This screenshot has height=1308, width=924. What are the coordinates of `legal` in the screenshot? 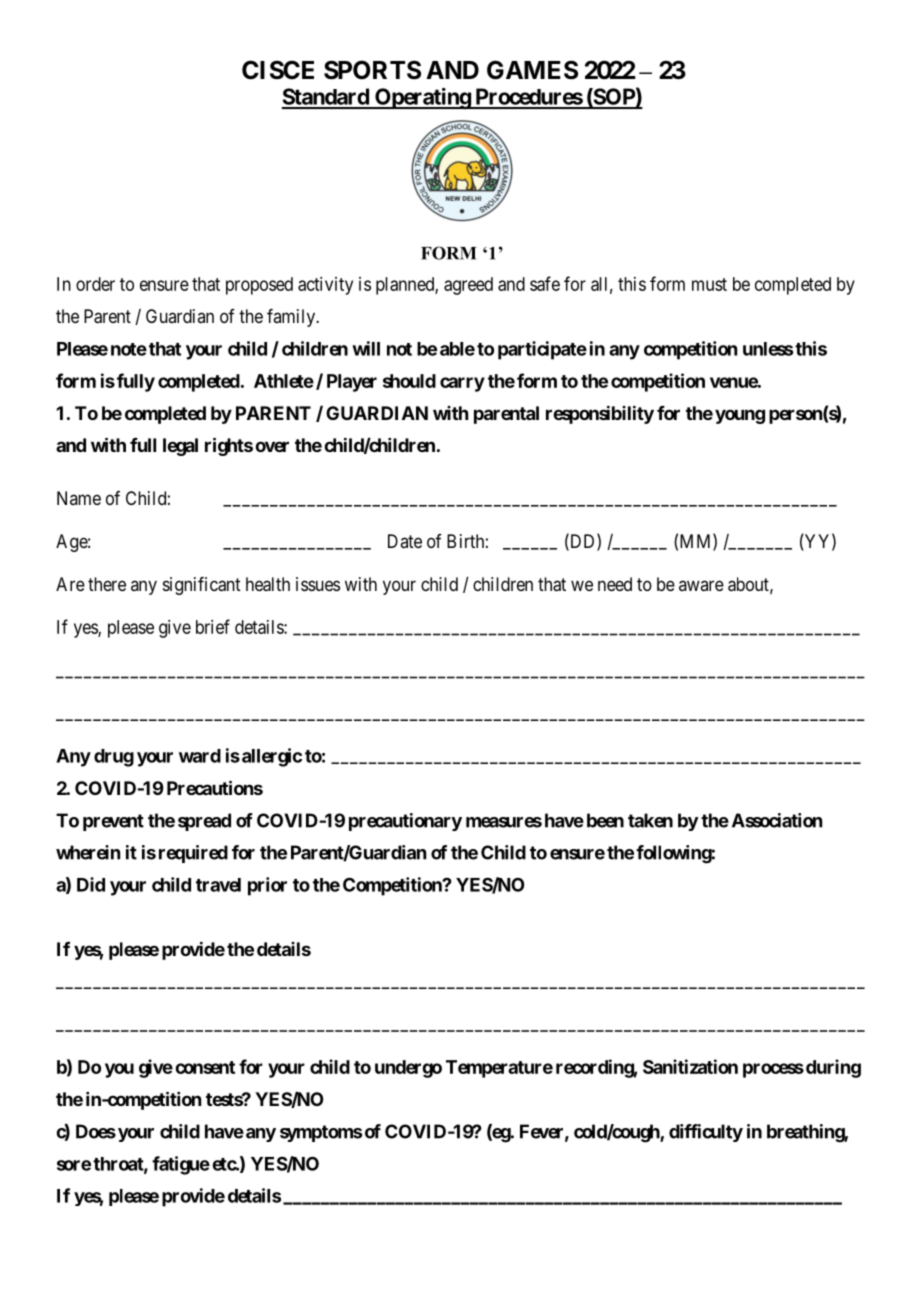 It's located at (180, 447).
